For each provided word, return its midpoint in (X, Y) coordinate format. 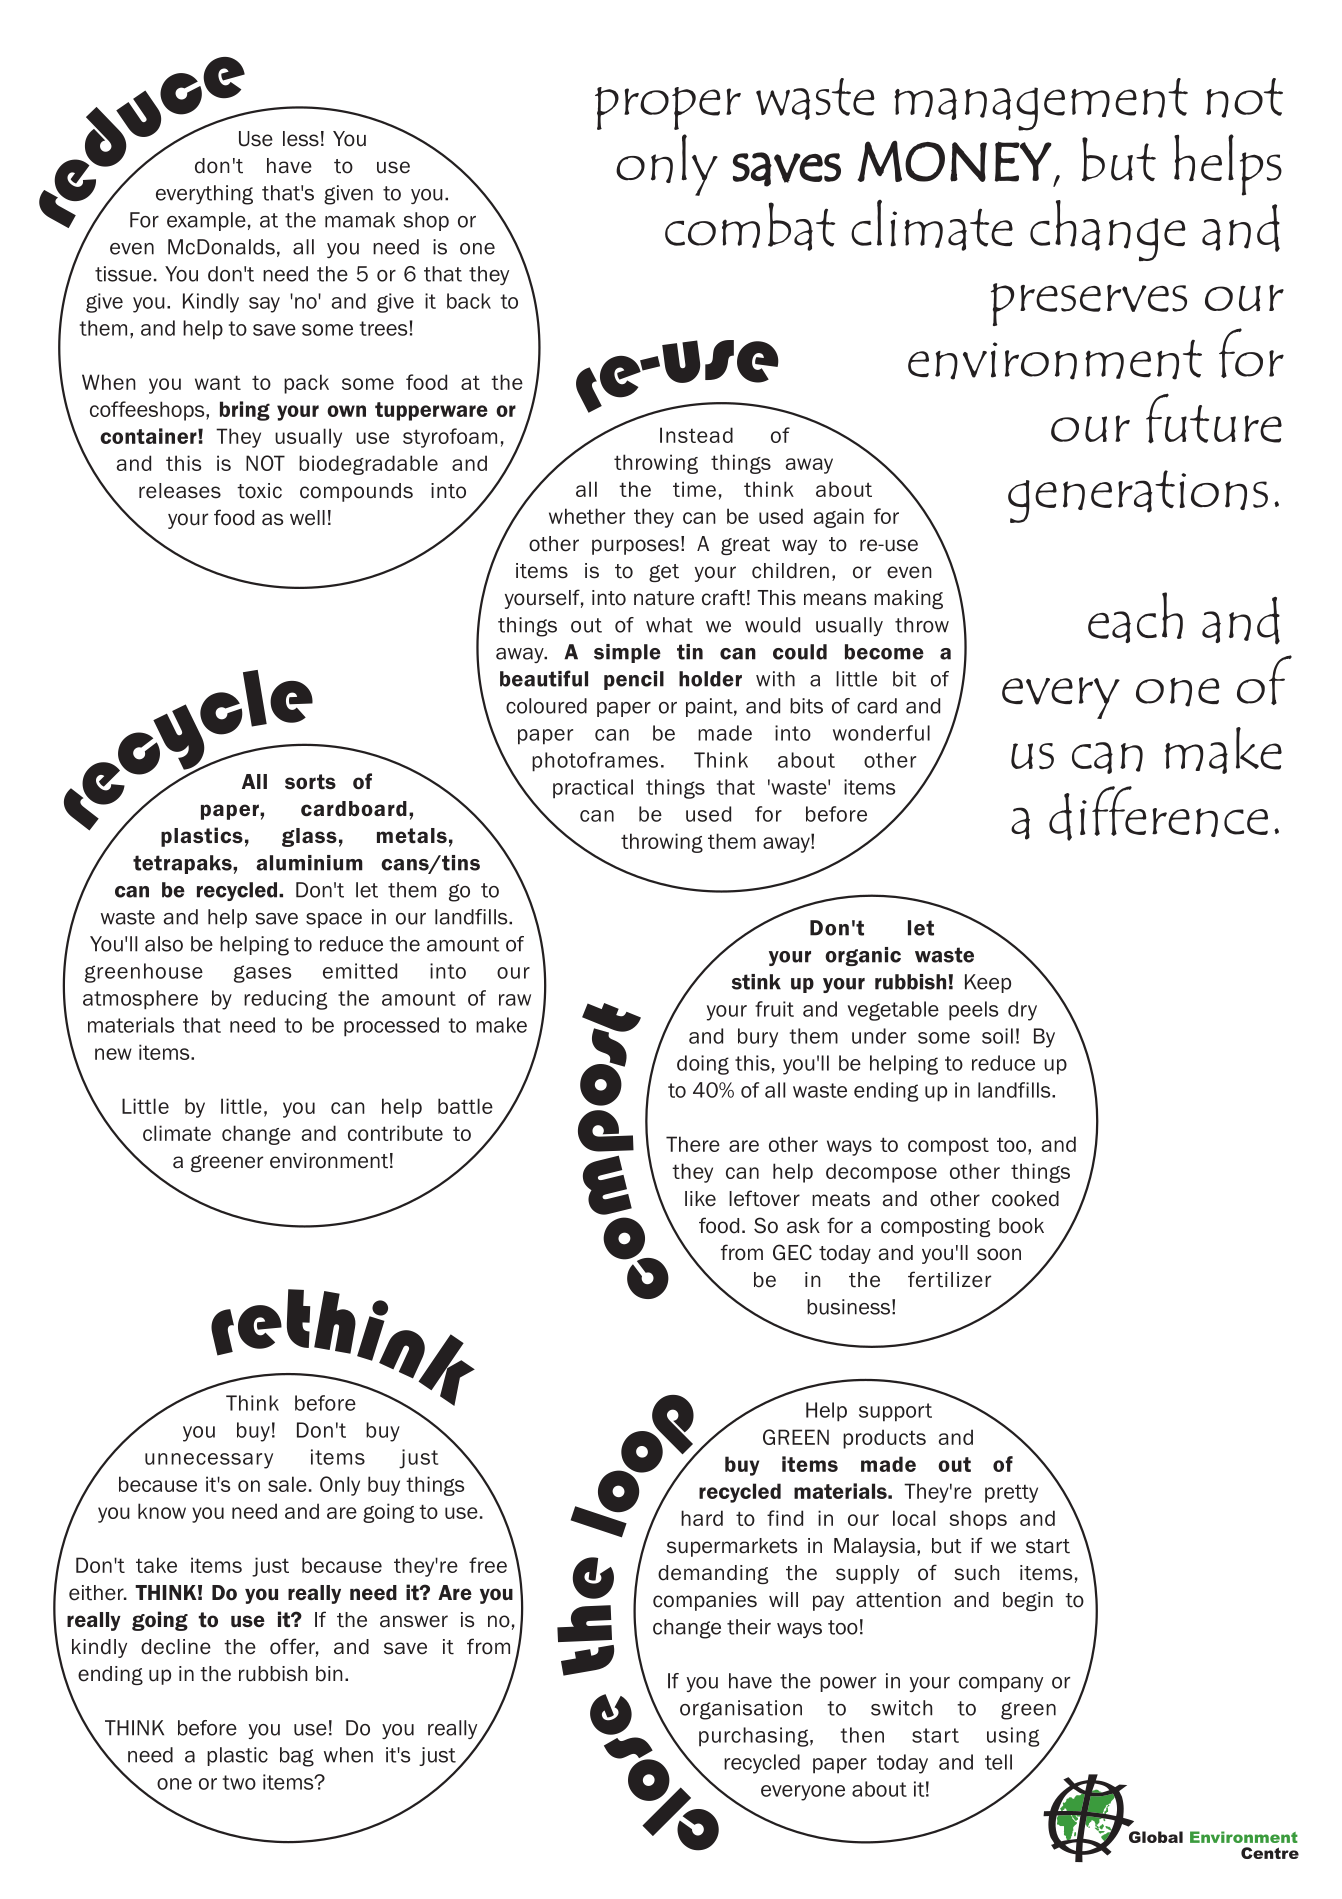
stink (756, 982)
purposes (635, 547)
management (1041, 104)
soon (999, 1254)
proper (668, 108)
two (239, 1782)
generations (1138, 496)
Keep (988, 983)
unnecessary (209, 1461)
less (301, 139)
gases (262, 974)
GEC (792, 1252)
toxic (259, 491)
